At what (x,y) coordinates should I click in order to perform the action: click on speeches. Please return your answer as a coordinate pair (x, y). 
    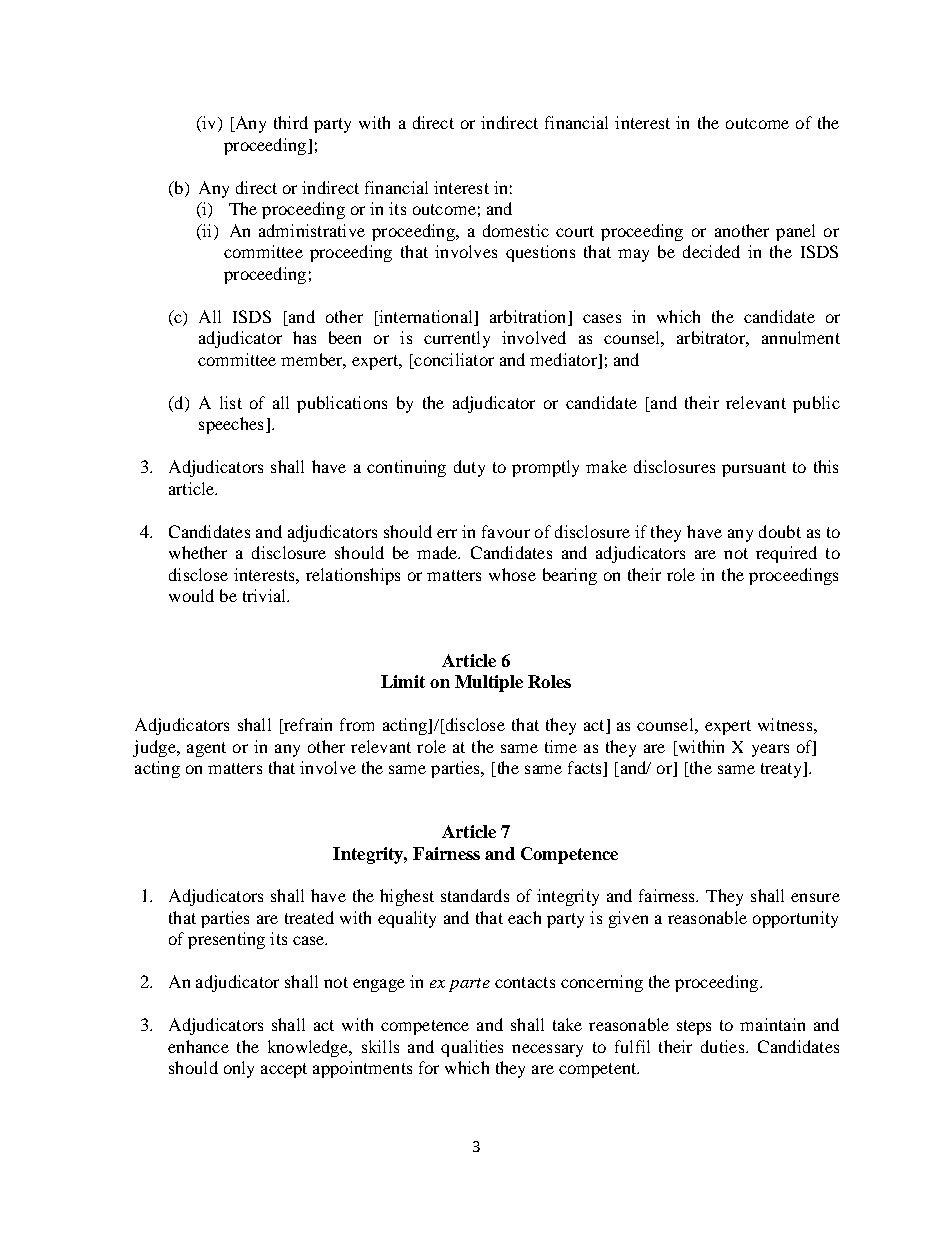
    Looking at the image, I should click on (231, 425).
